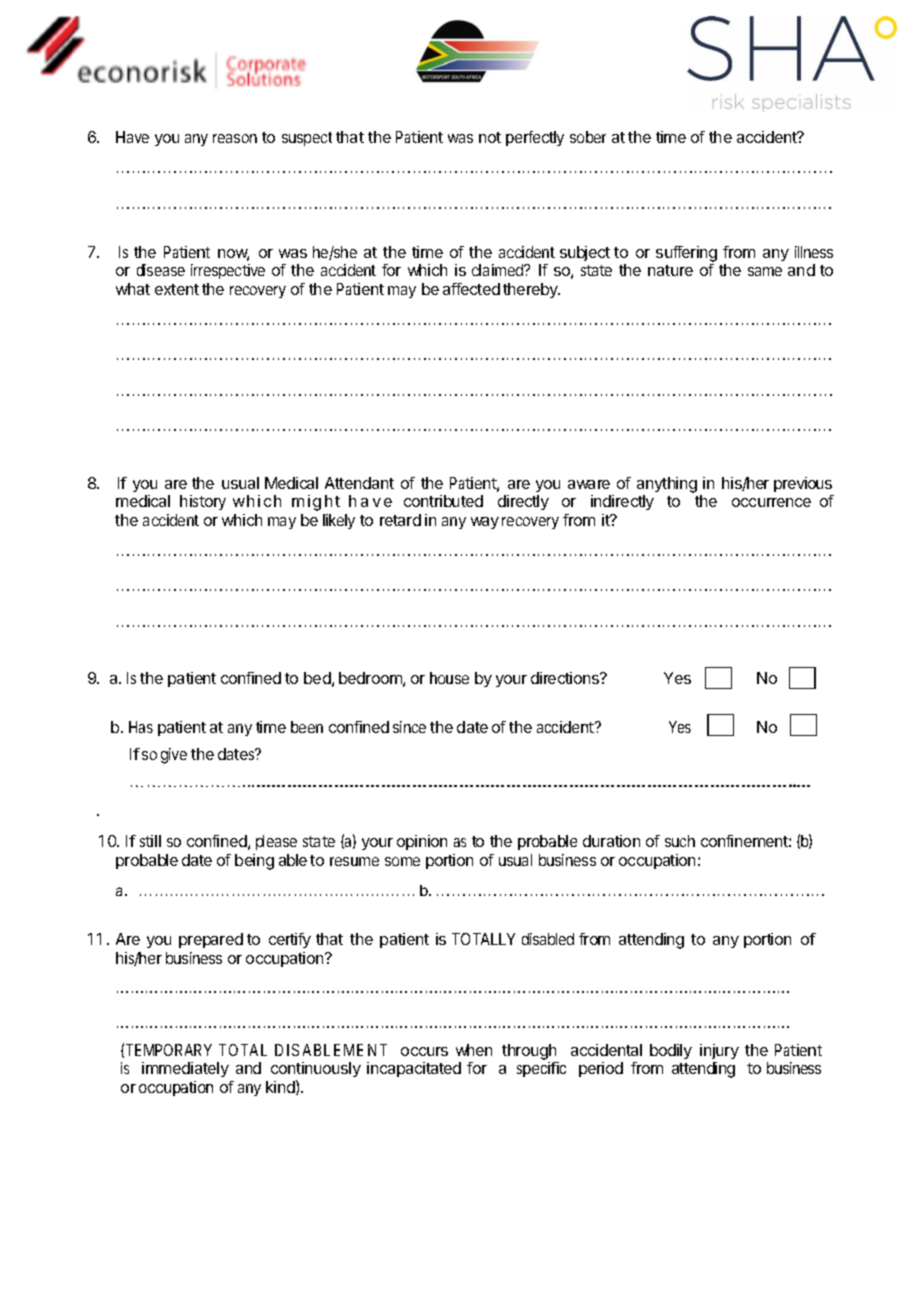  I want to click on occurrence, so click(771, 502).
